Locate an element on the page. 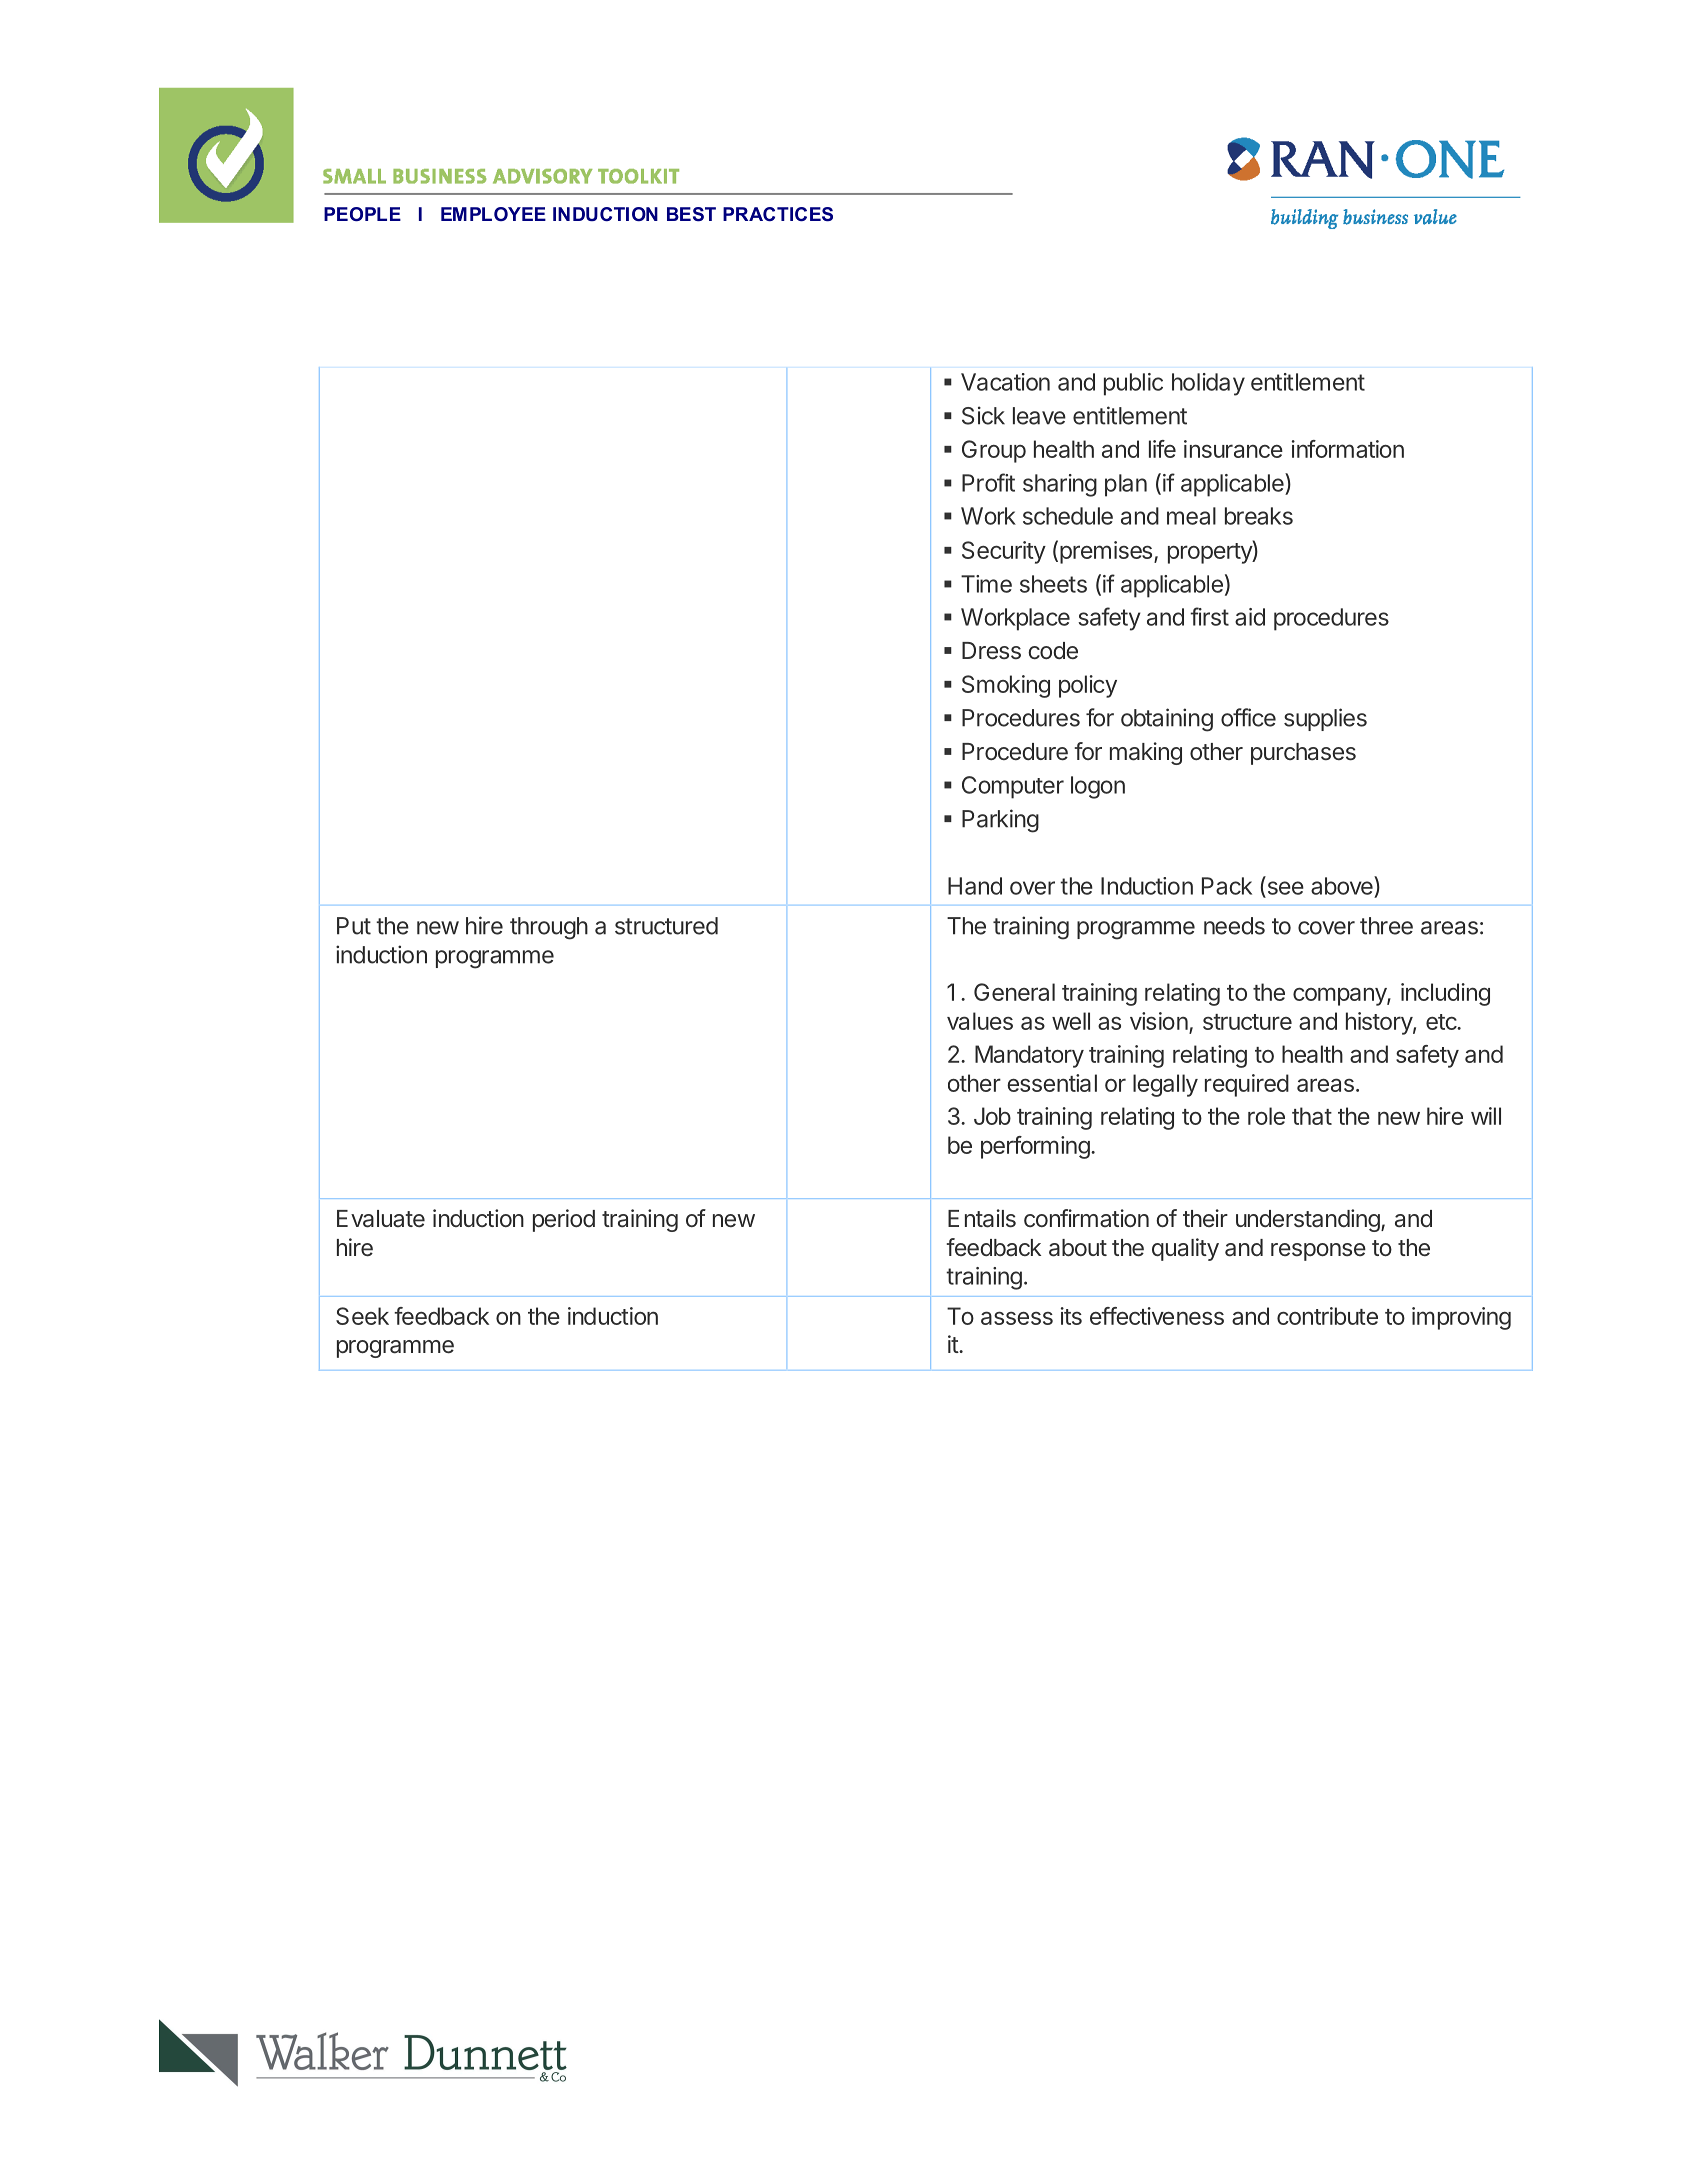 Image resolution: width=1682 pixels, height=2177 pixels. holiday is located at coordinates (1208, 384).
